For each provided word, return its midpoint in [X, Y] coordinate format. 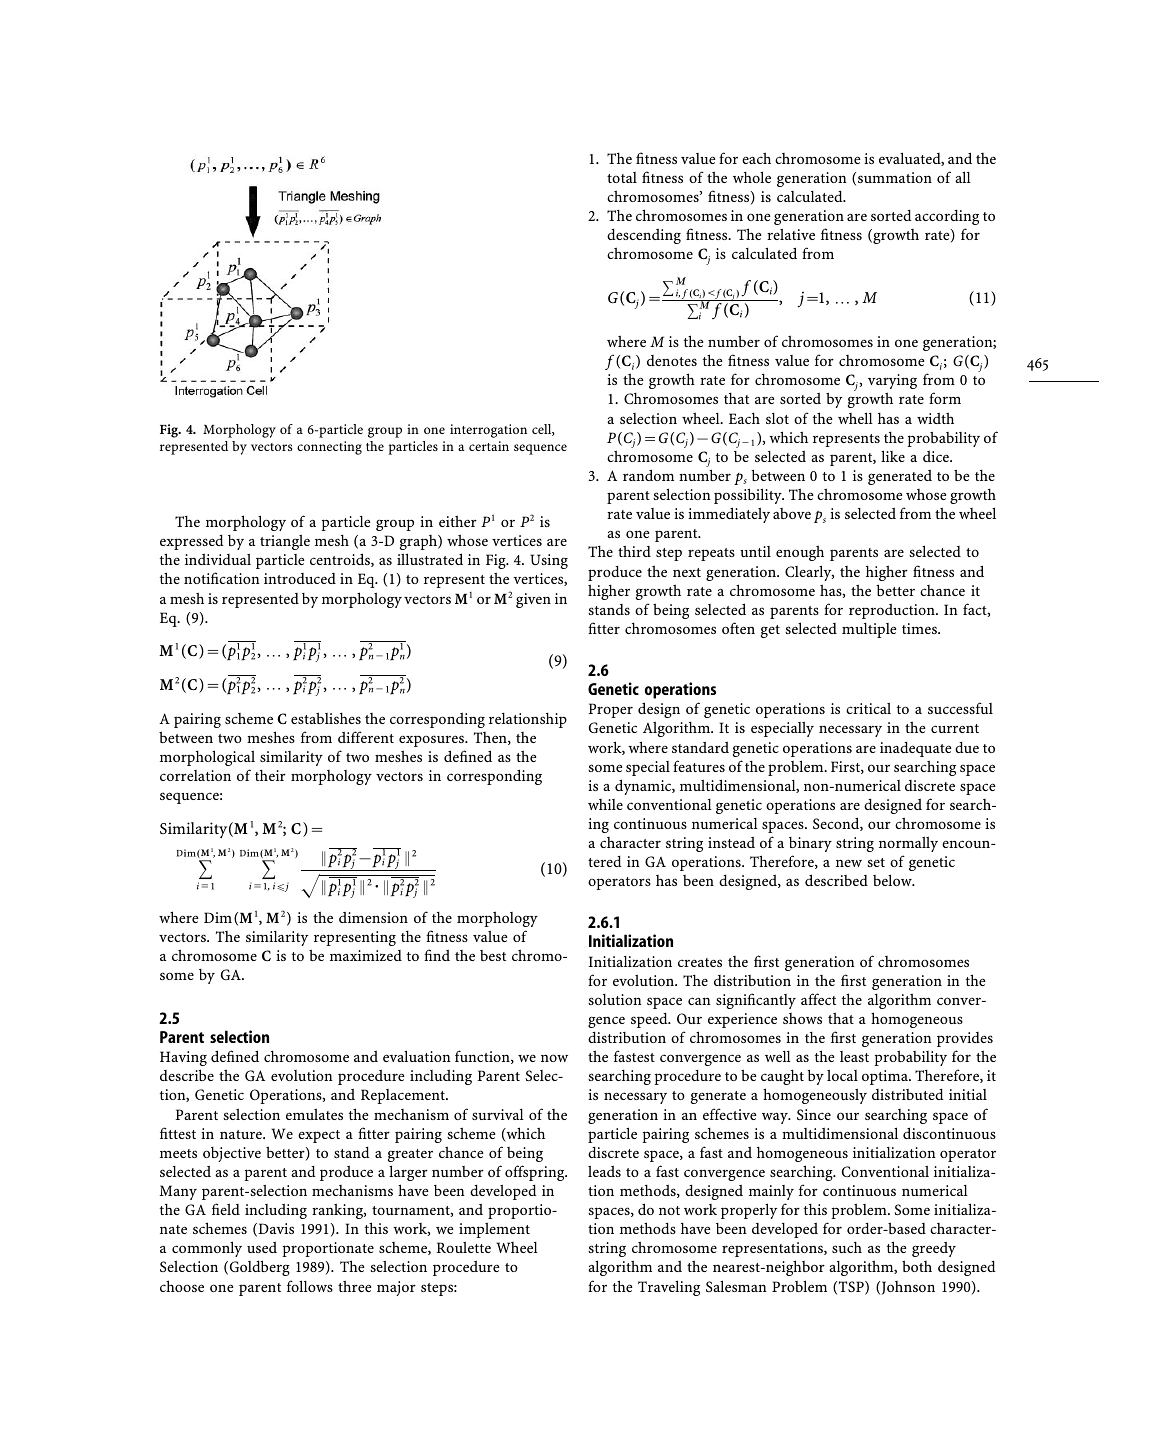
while [605, 804]
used [262, 1247]
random [648, 475]
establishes [326, 718]
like [893, 456]
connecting [329, 448]
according [947, 217]
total [622, 177]
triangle [285, 542]
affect [818, 999]
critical [868, 708]
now [554, 1058]
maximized [366, 955]
